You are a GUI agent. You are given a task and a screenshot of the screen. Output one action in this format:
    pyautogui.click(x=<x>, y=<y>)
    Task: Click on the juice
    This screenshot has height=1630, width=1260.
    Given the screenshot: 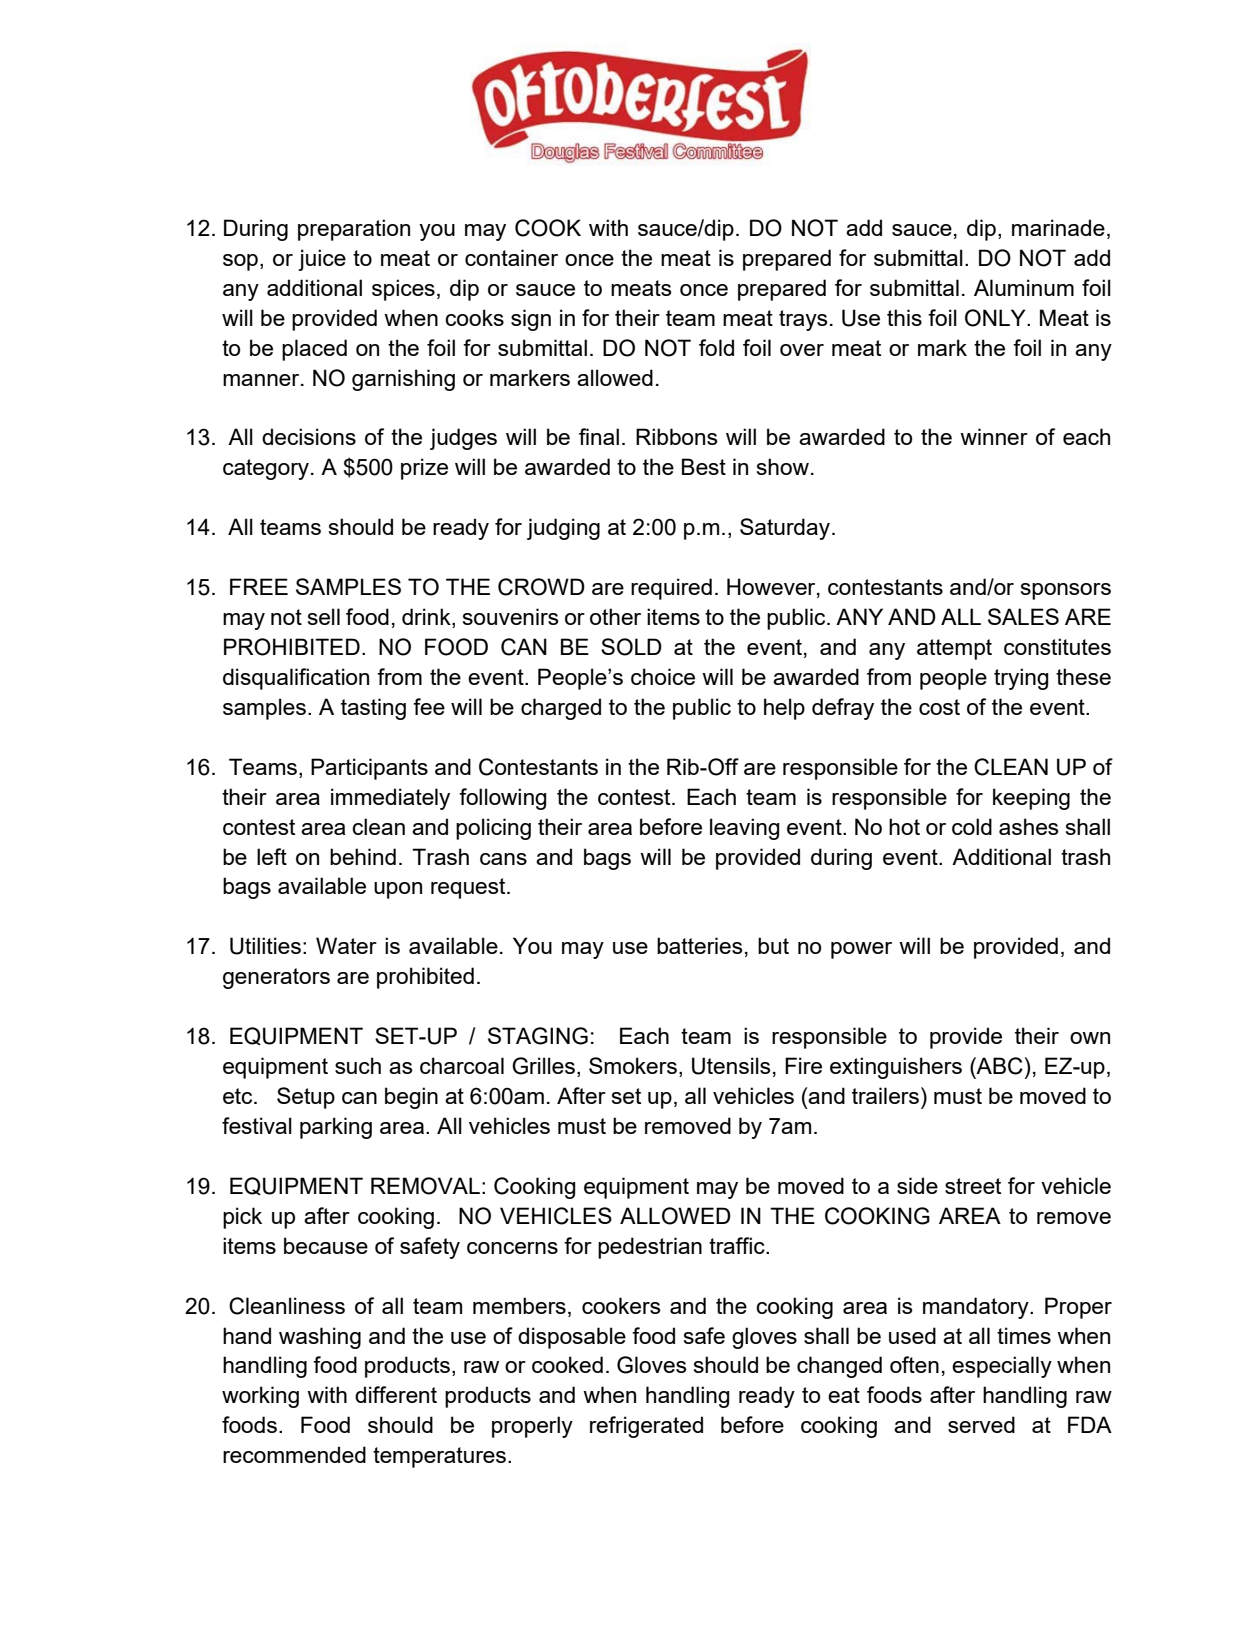 What is the action you would take?
    pyautogui.click(x=322, y=260)
